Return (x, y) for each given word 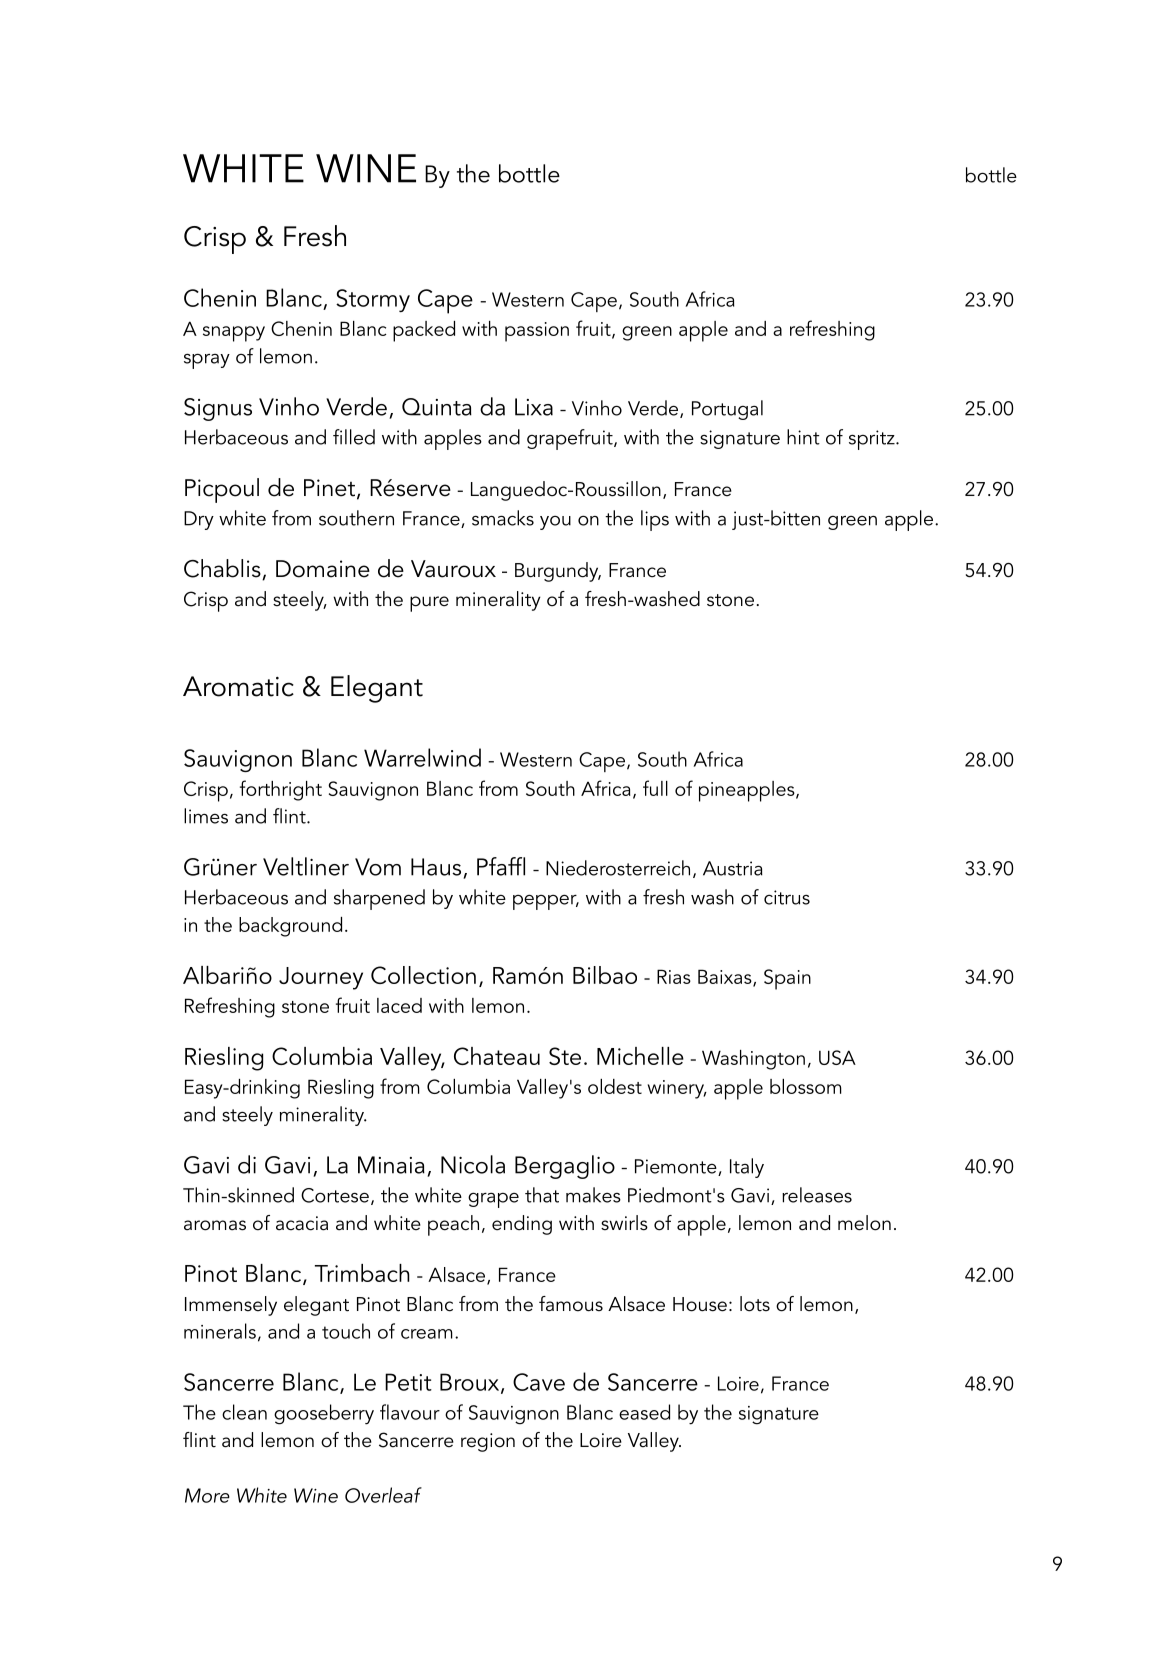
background (290, 927)
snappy (234, 334)
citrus (787, 897)
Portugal (727, 410)
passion (537, 332)
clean (244, 1412)
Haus (436, 867)
